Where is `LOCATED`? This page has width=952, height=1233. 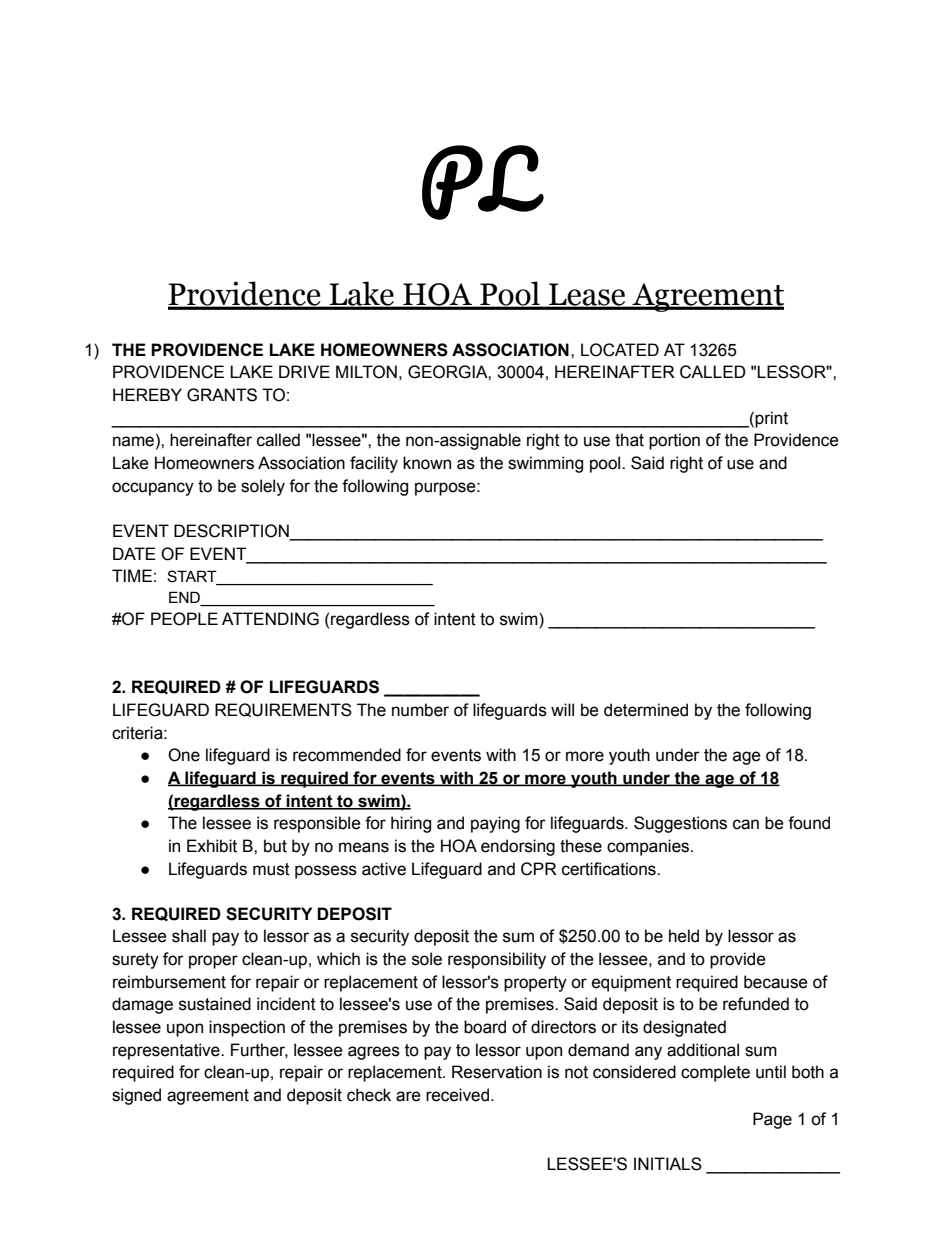
LOCATED is located at coordinates (620, 350).
